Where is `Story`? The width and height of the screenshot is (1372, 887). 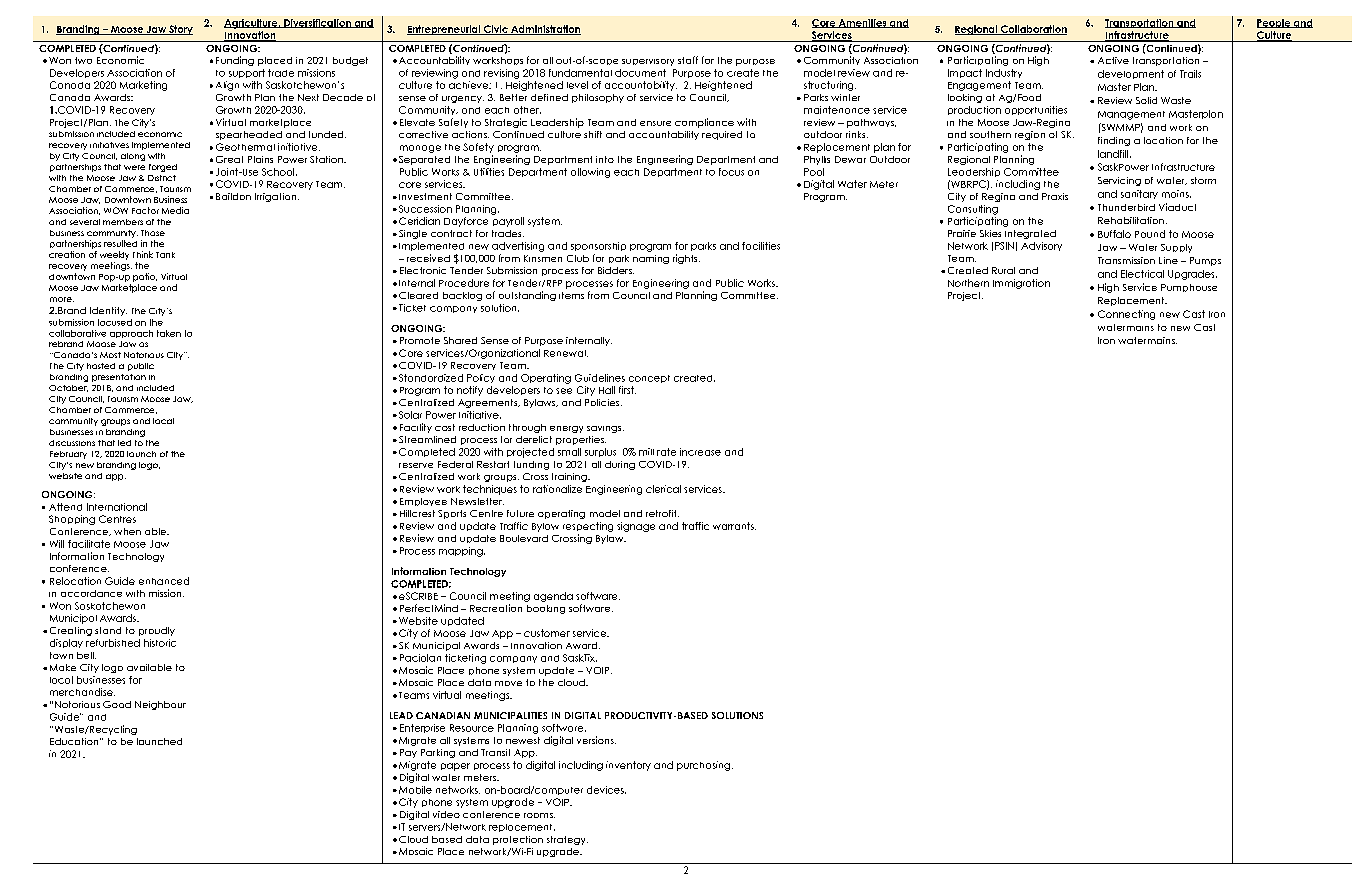 Story is located at coordinates (180, 30).
